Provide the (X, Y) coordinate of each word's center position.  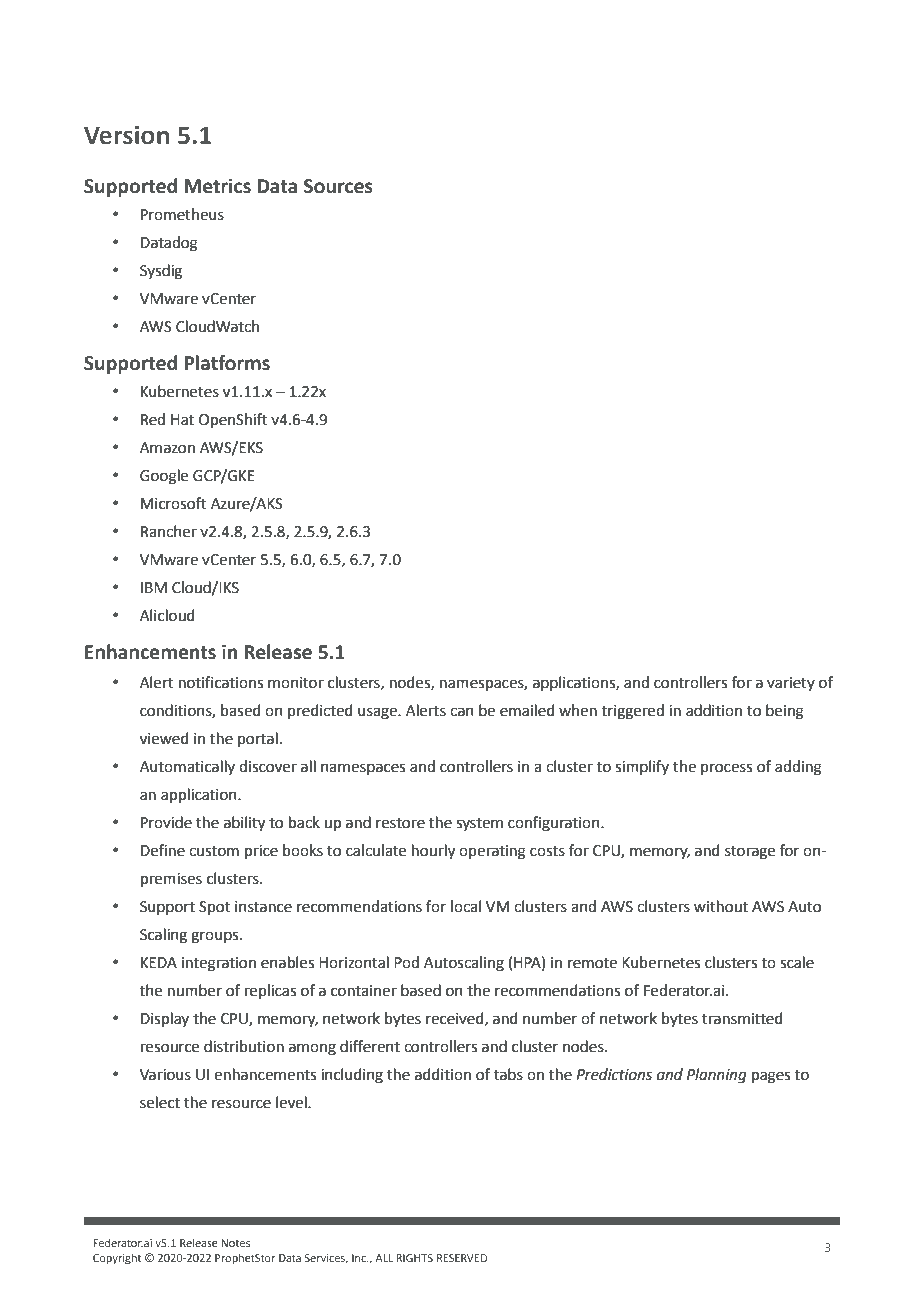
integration (219, 964)
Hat (182, 420)
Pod (406, 962)
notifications (221, 682)
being (785, 712)
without (721, 906)
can (462, 712)
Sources (338, 186)
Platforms (227, 363)
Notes (235, 1243)
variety (791, 684)
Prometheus (182, 214)
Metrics (217, 186)
